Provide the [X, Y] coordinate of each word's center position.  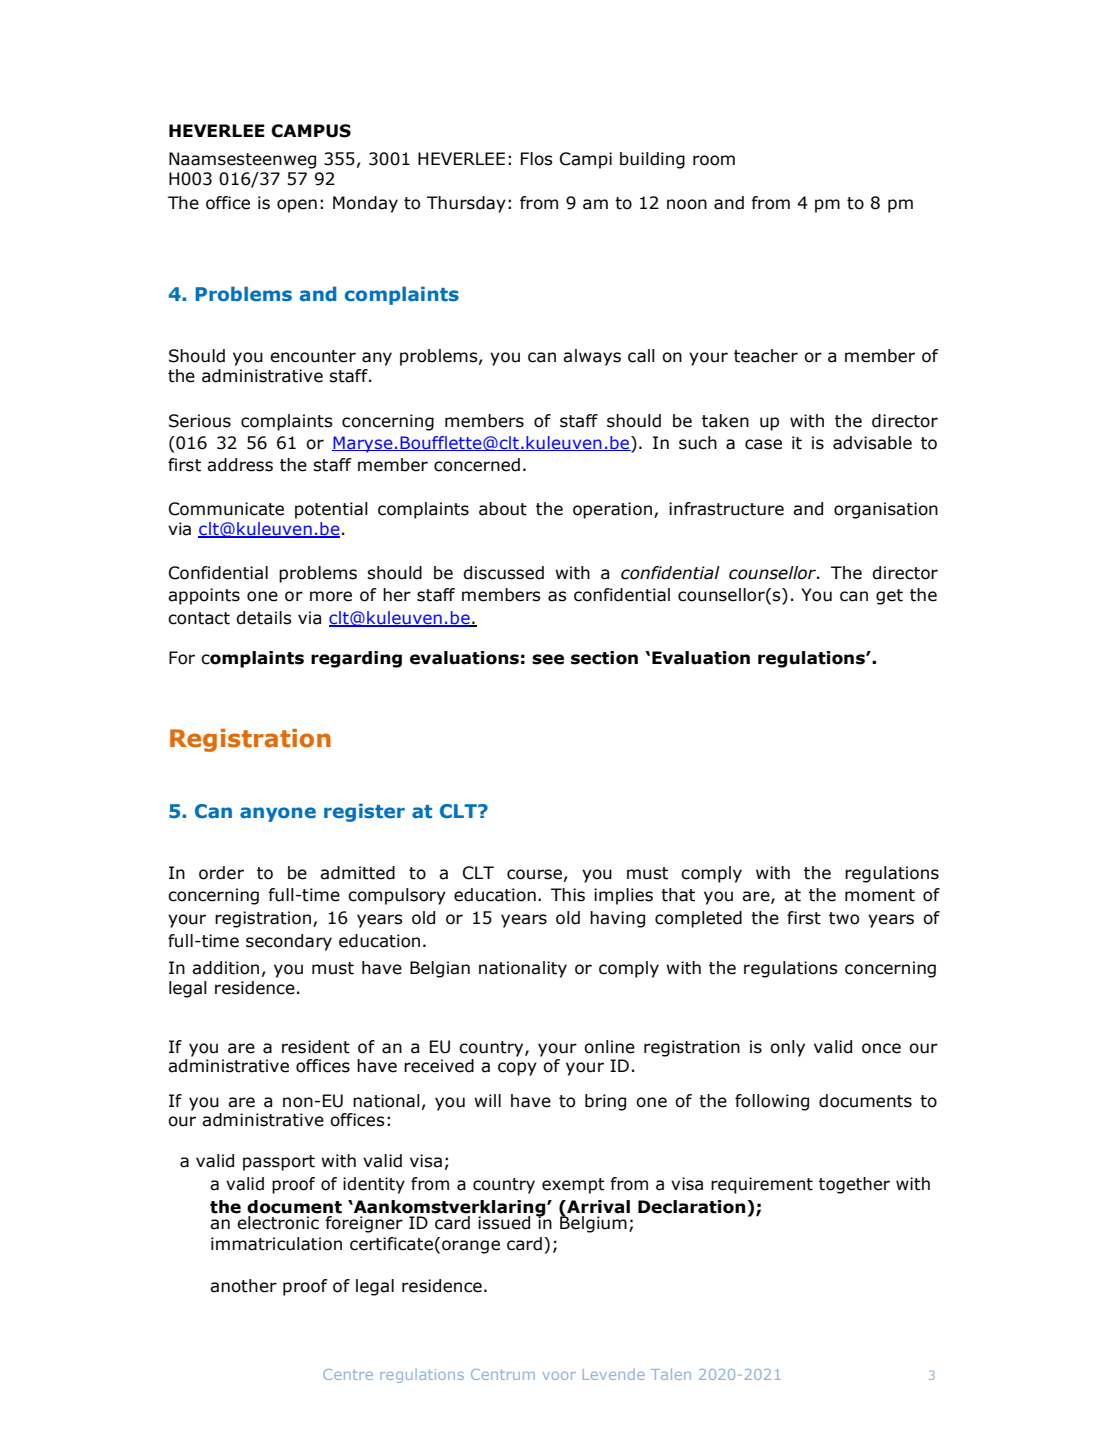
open [297, 206]
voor [559, 1376]
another [243, 1286]
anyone [278, 814]
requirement [762, 1185]
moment [880, 895]
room [714, 160]
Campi [586, 160]
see [548, 659]
